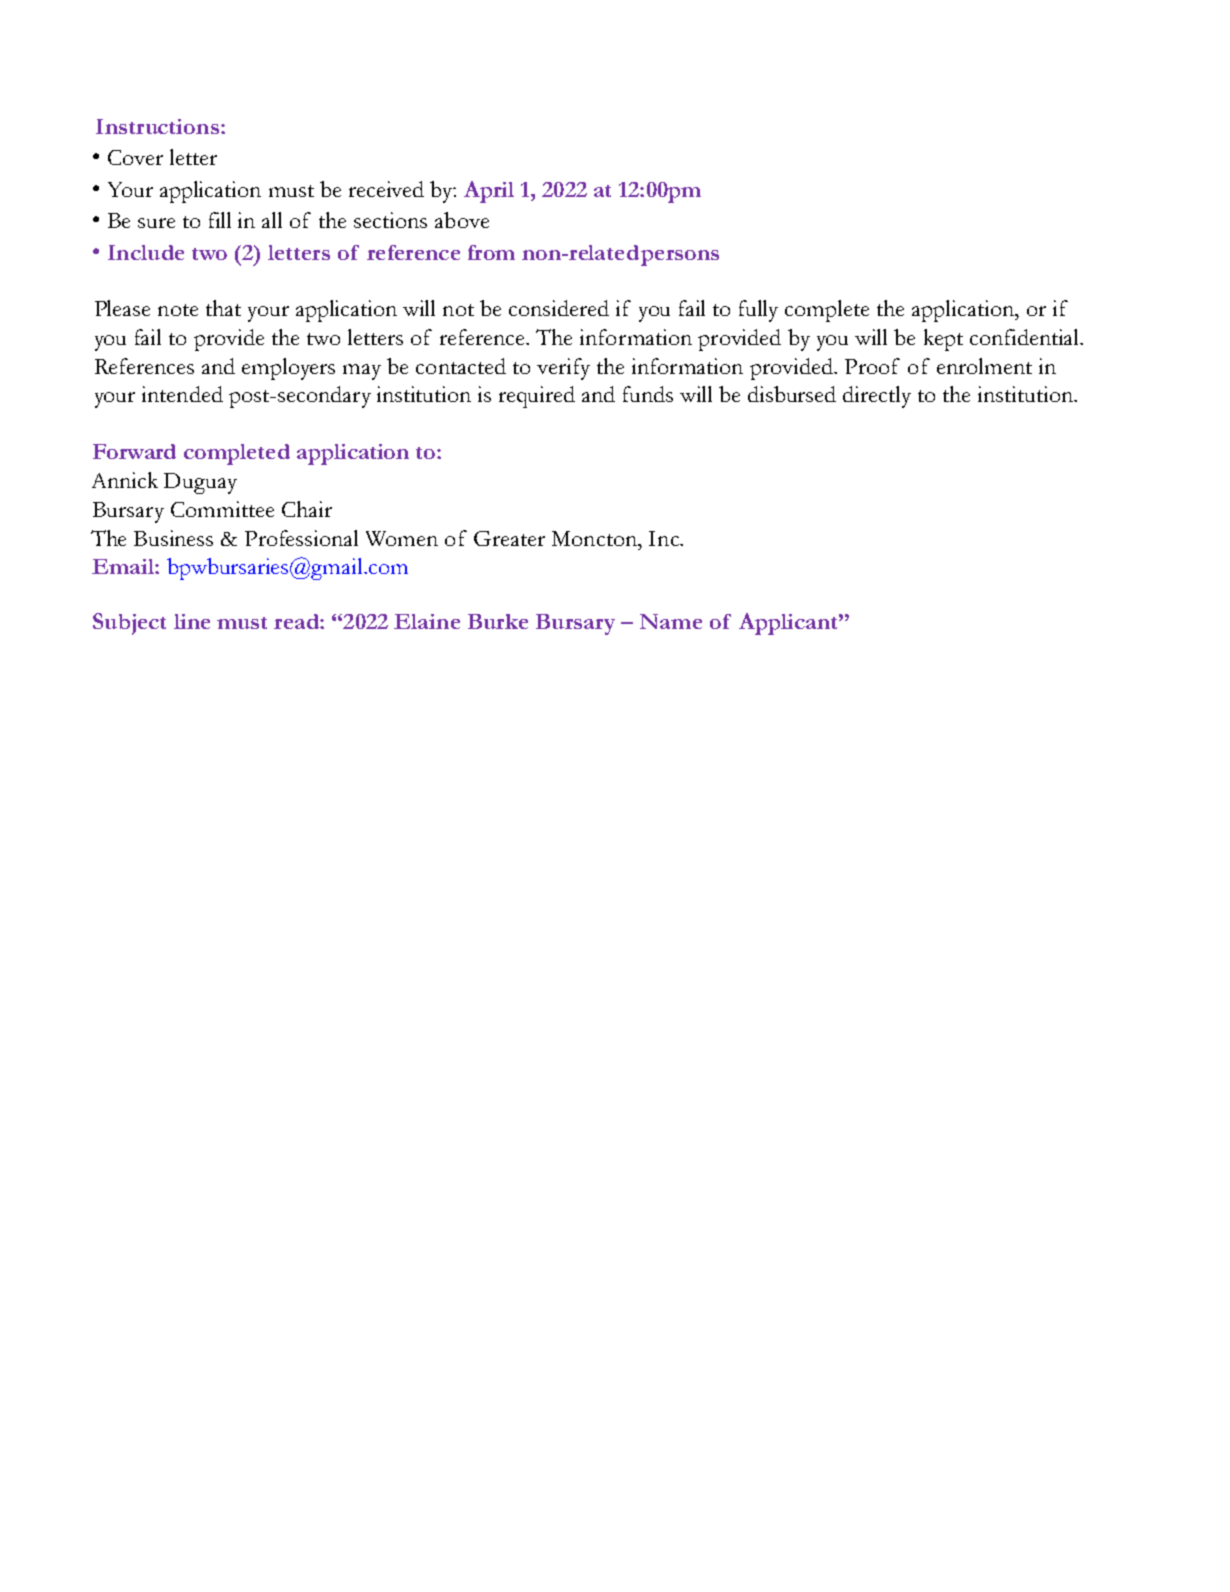 This screenshot has width=1230, height=1592. I want to click on Moncton, so click(596, 538).
